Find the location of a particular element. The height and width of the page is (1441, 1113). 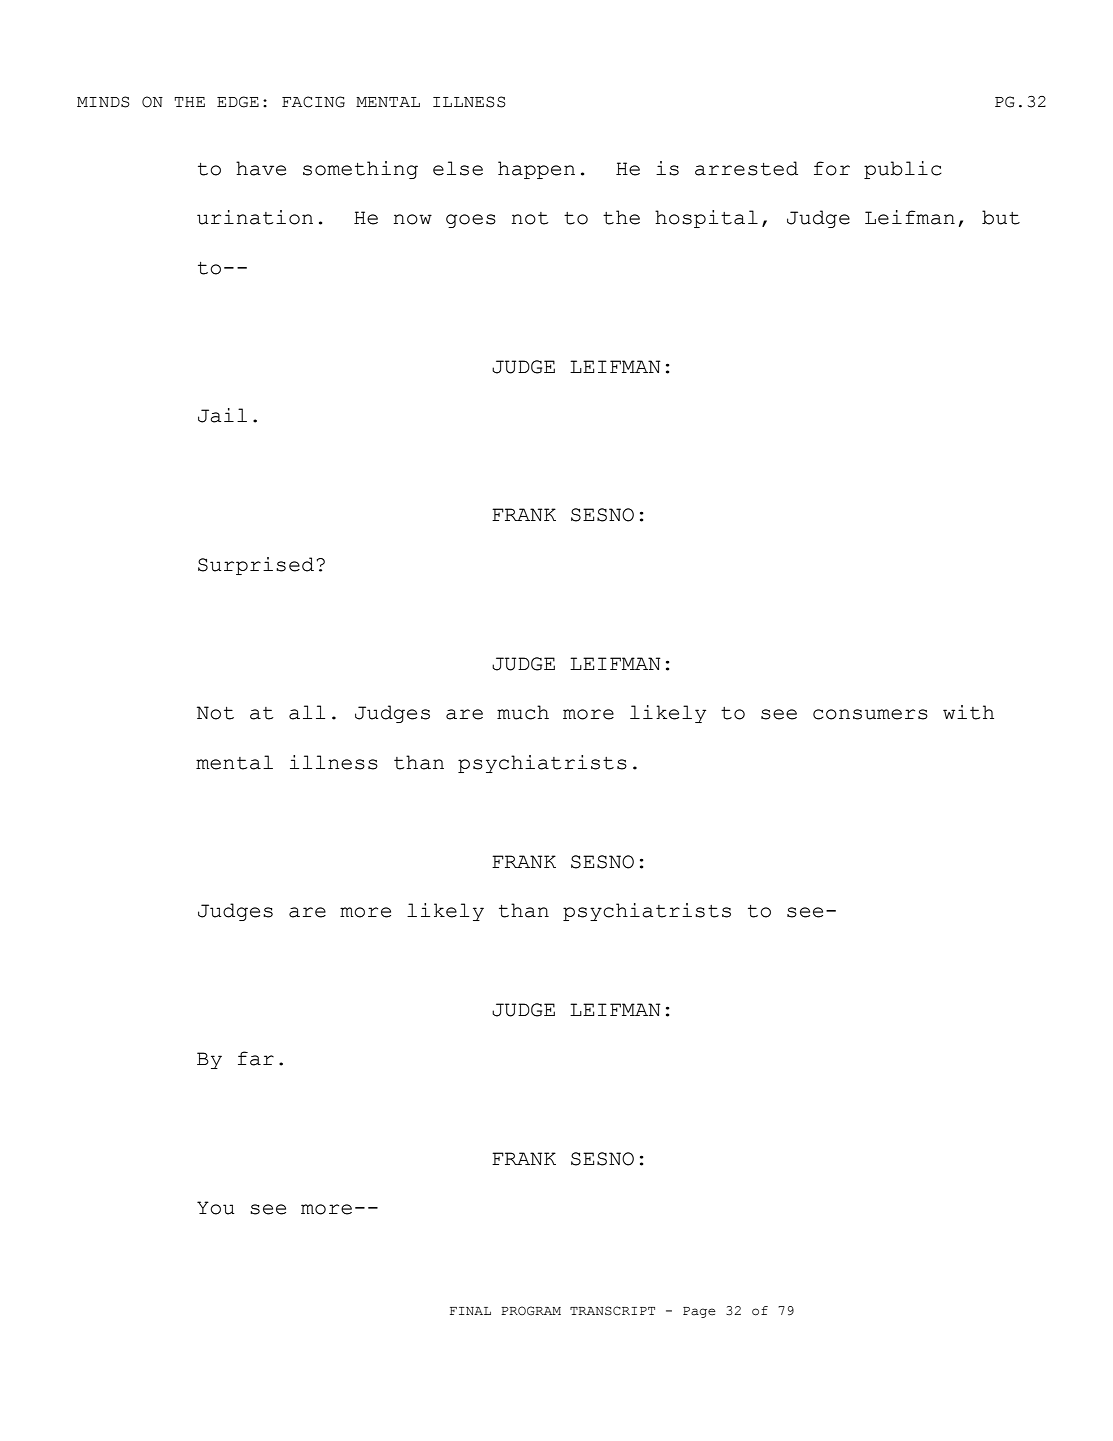

consumers is located at coordinates (870, 714).
